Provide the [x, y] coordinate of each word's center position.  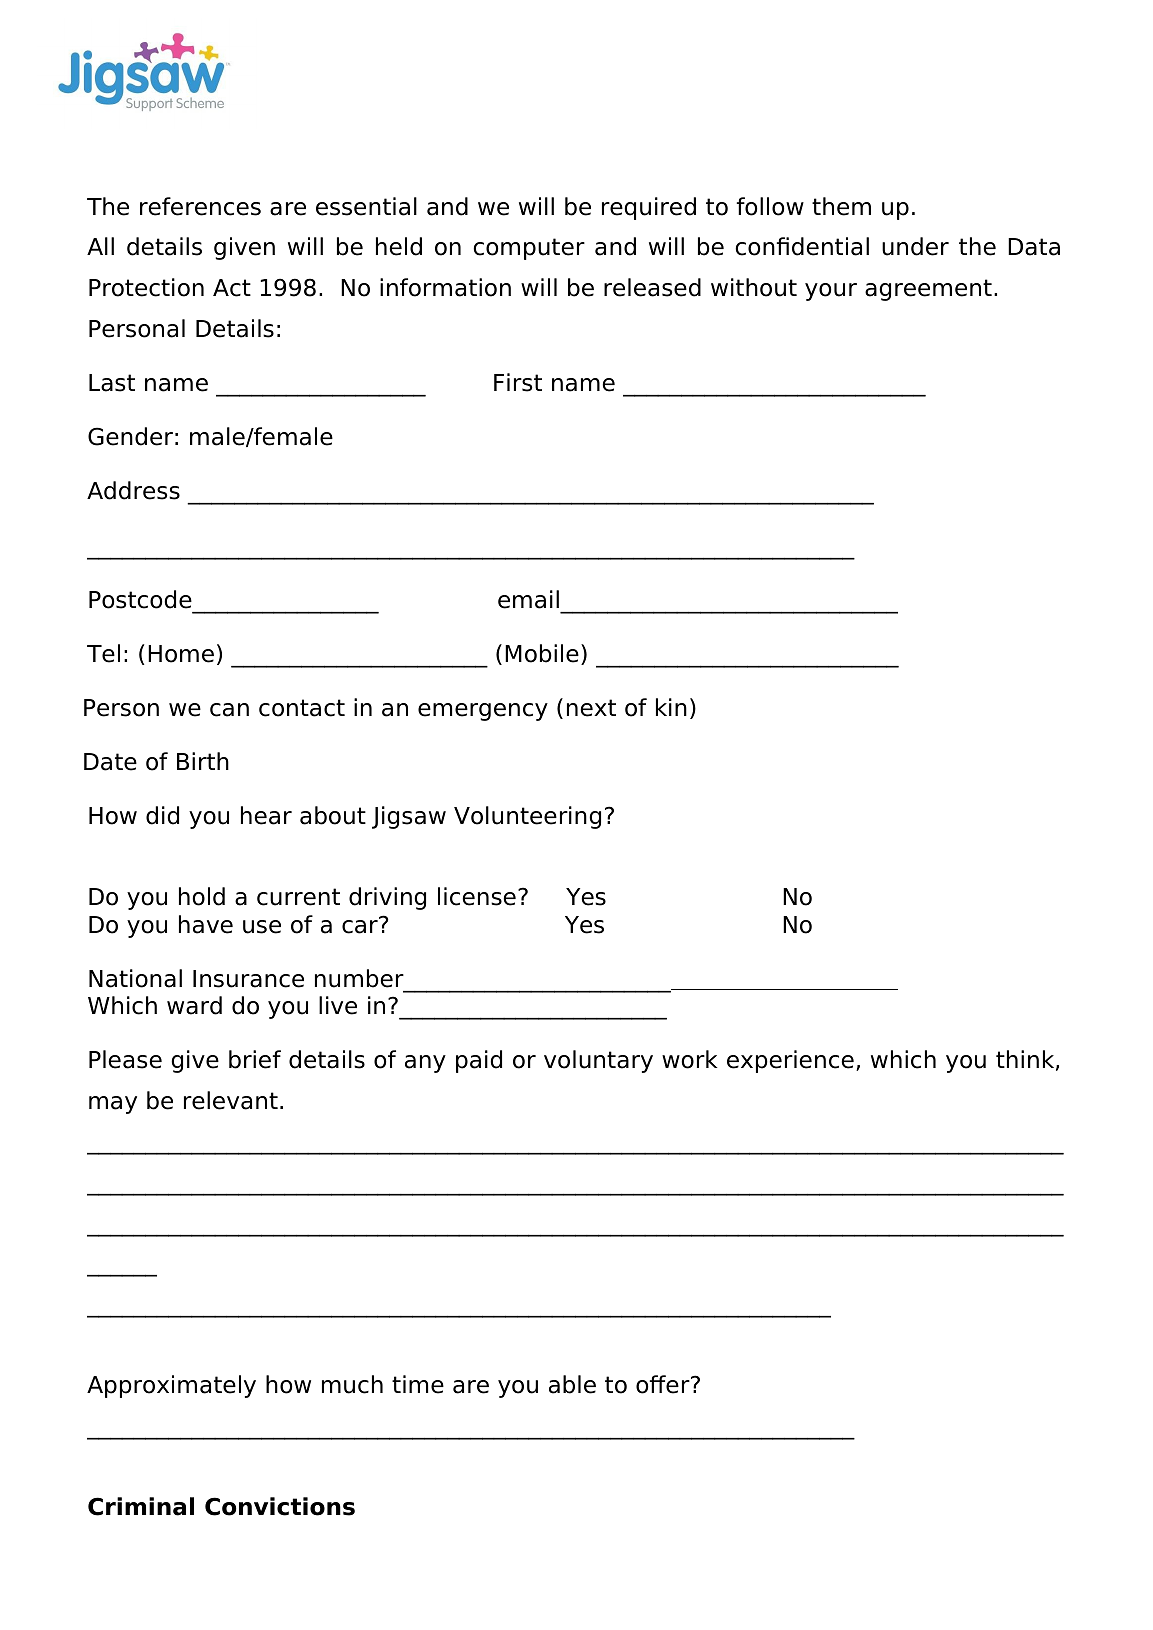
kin [671, 707]
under [915, 246]
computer [529, 249]
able [572, 1384]
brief [255, 1059]
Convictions [280, 1506]
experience [790, 1061]
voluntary [598, 1061]
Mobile [542, 653]
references [200, 206]
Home [181, 654]
